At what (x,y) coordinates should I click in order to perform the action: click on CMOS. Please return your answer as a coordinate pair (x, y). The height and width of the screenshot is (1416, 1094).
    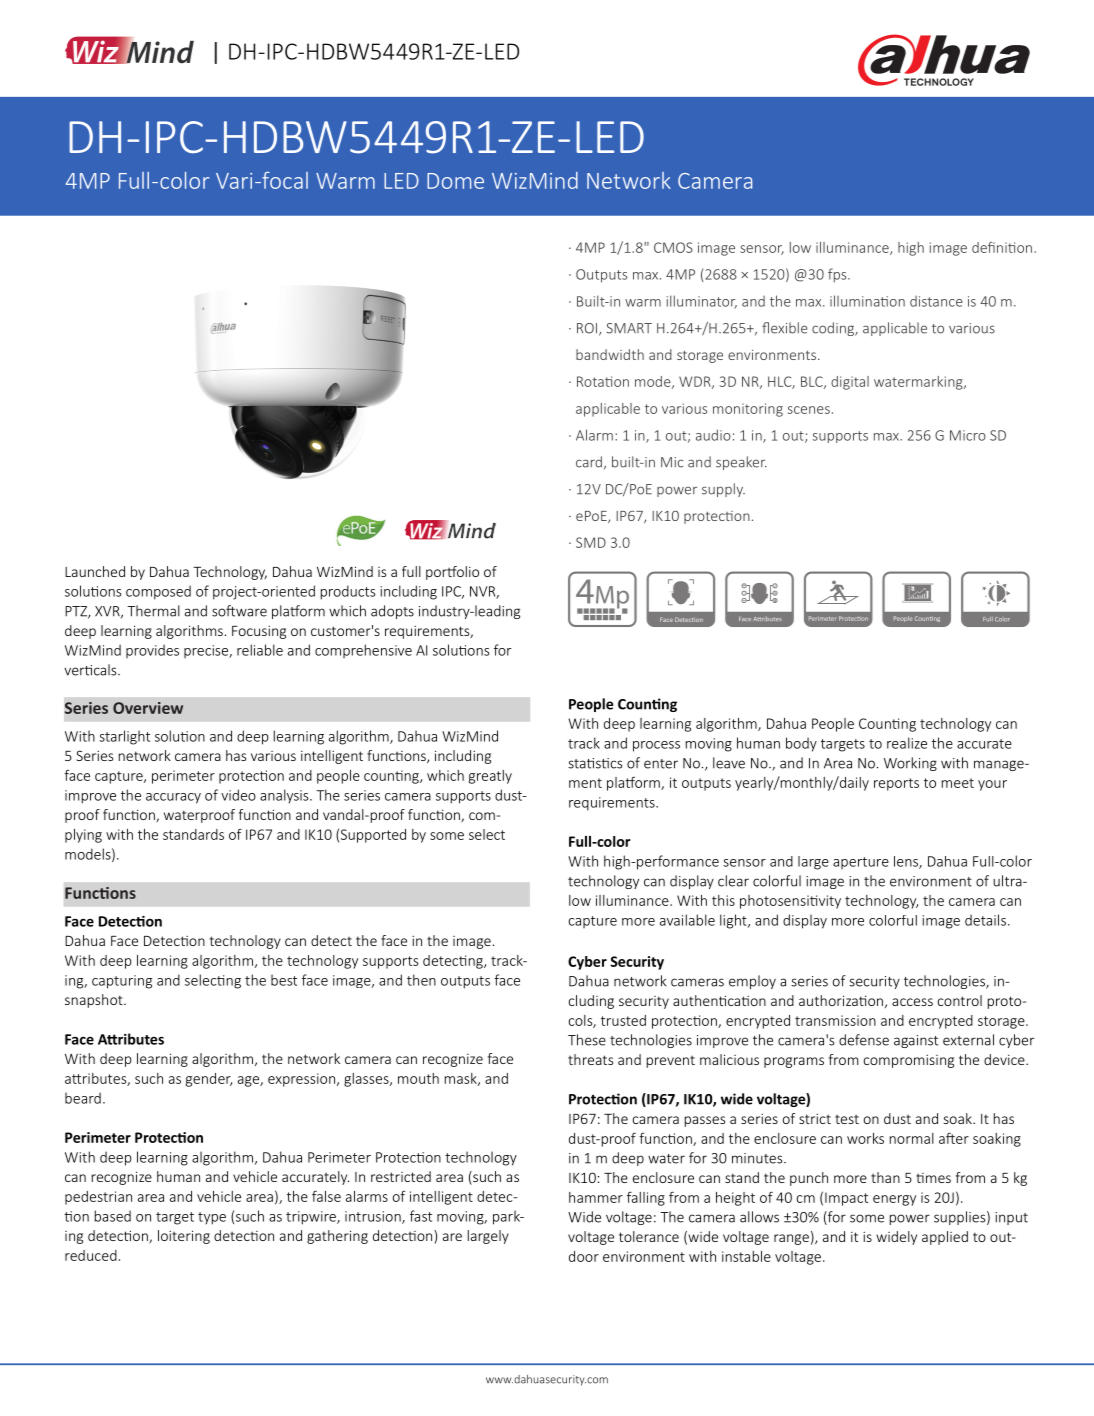
    Looking at the image, I should click on (673, 247).
